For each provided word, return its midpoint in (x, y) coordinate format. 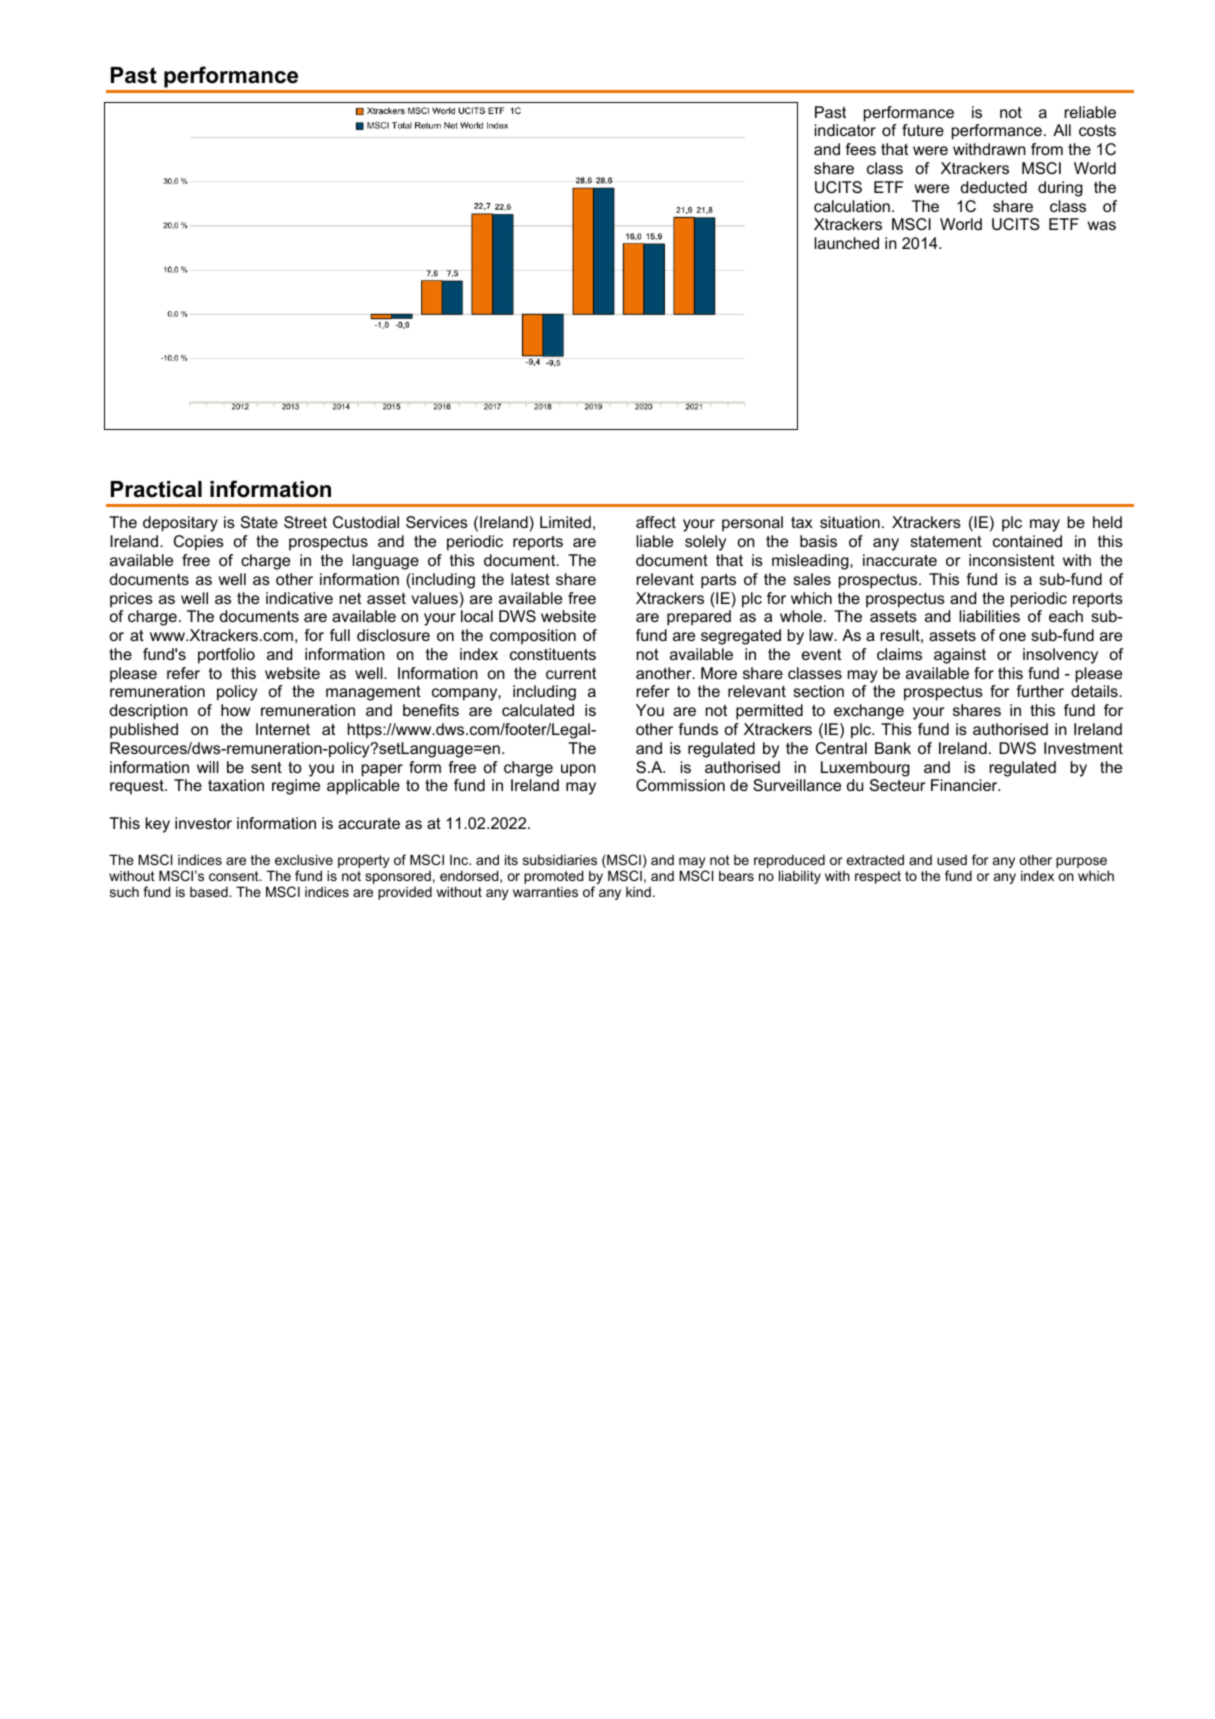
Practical (156, 489)
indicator (845, 130)
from (1047, 149)
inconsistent (1012, 560)
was (1102, 225)
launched (846, 243)
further (1040, 691)
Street (305, 522)
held (1107, 522)
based (210, 892)
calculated (538, 710)
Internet (283, 729)
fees (860, 149)
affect (656, 522)
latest (530, 579)
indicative (299, 598)
